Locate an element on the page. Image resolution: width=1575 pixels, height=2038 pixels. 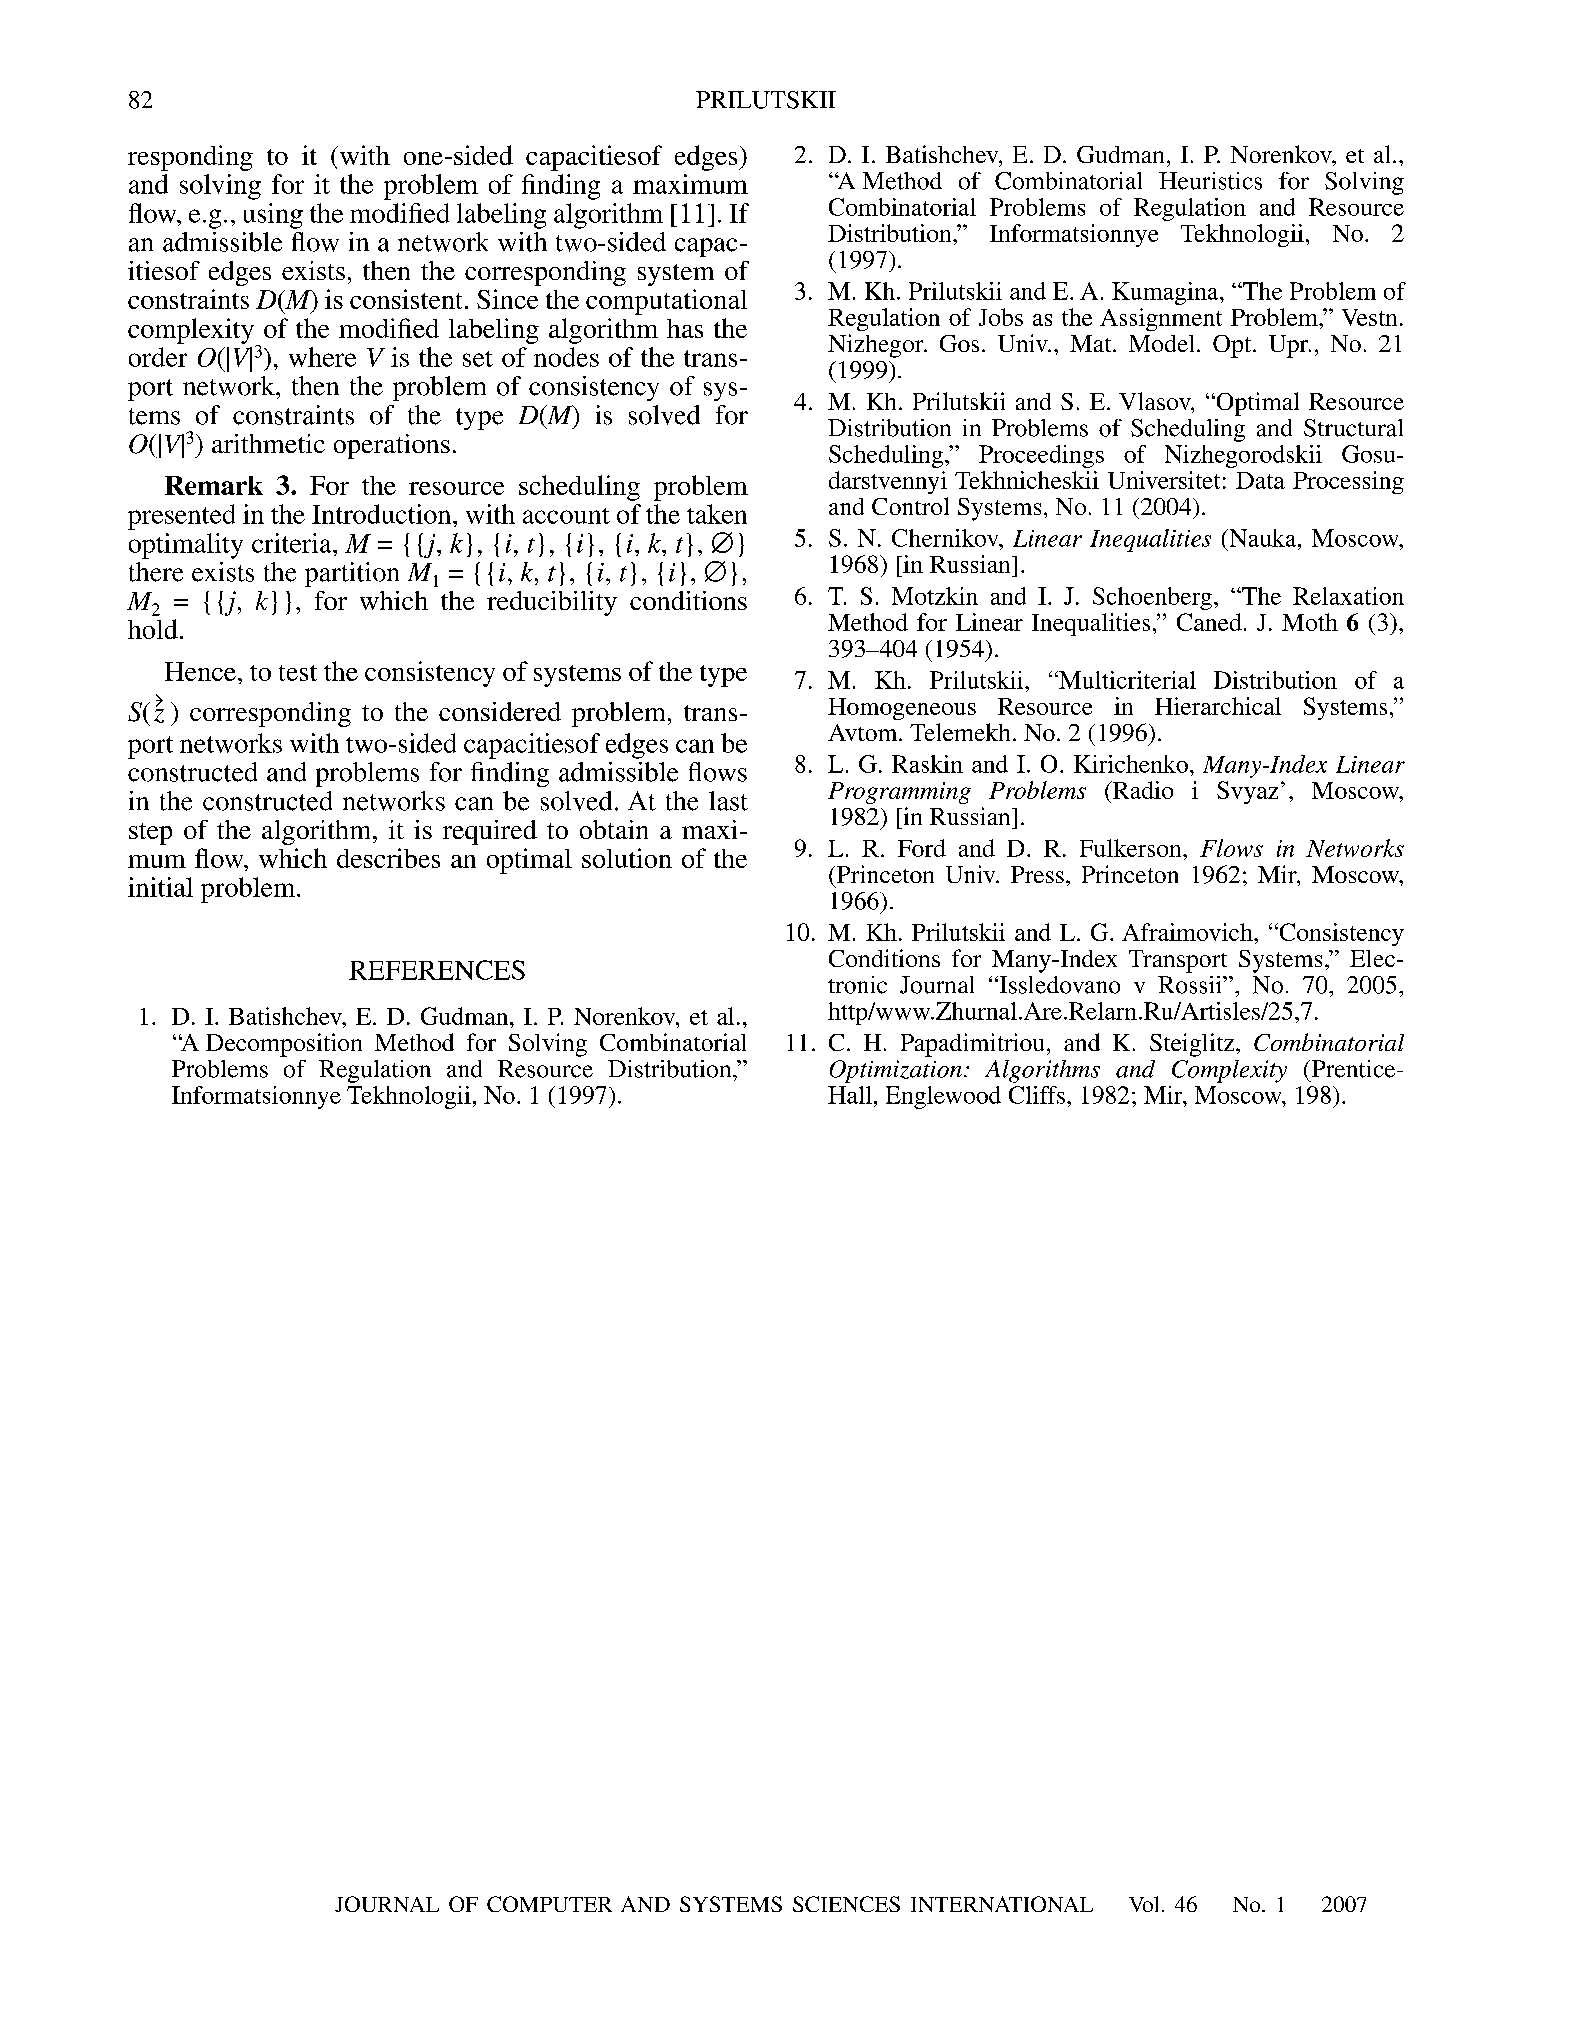
Radio is located at coordinates (1142, 790).
